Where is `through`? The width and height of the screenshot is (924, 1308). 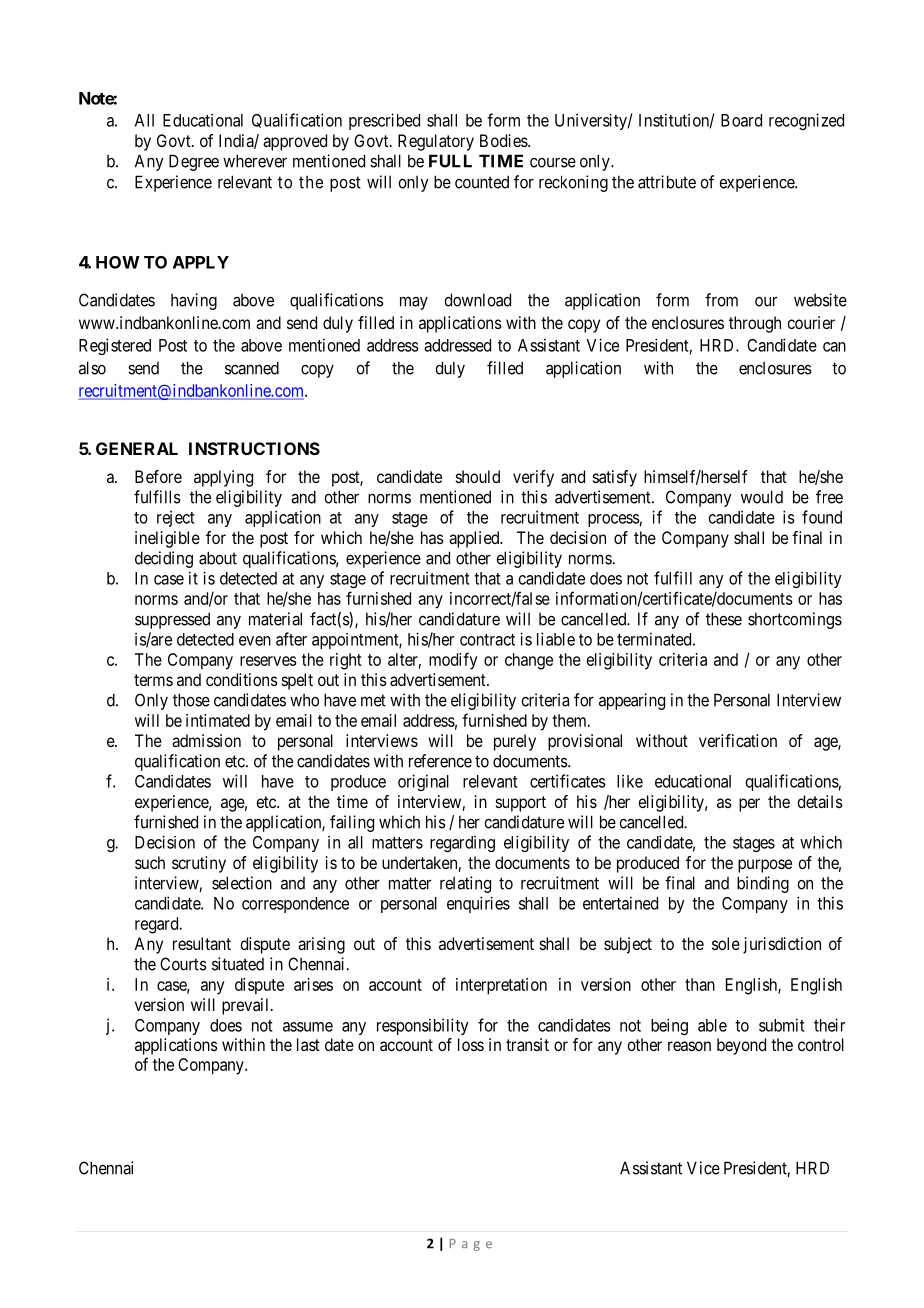 through is located at coordinates (755, 324).
